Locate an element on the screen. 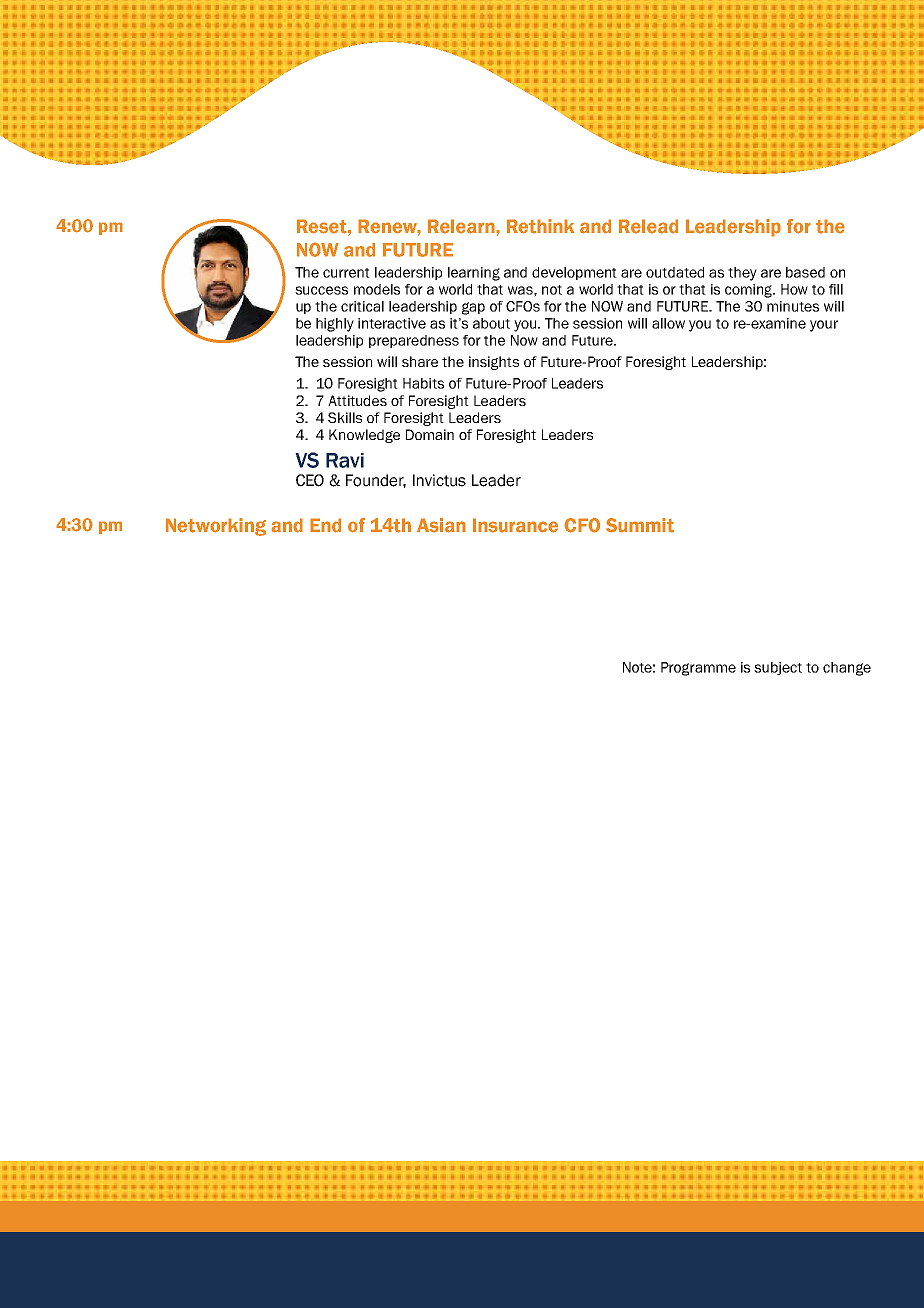 Image resolution: width=924 pixels, height=1308 pixels. Programme is located at coordinates (698, 669).
